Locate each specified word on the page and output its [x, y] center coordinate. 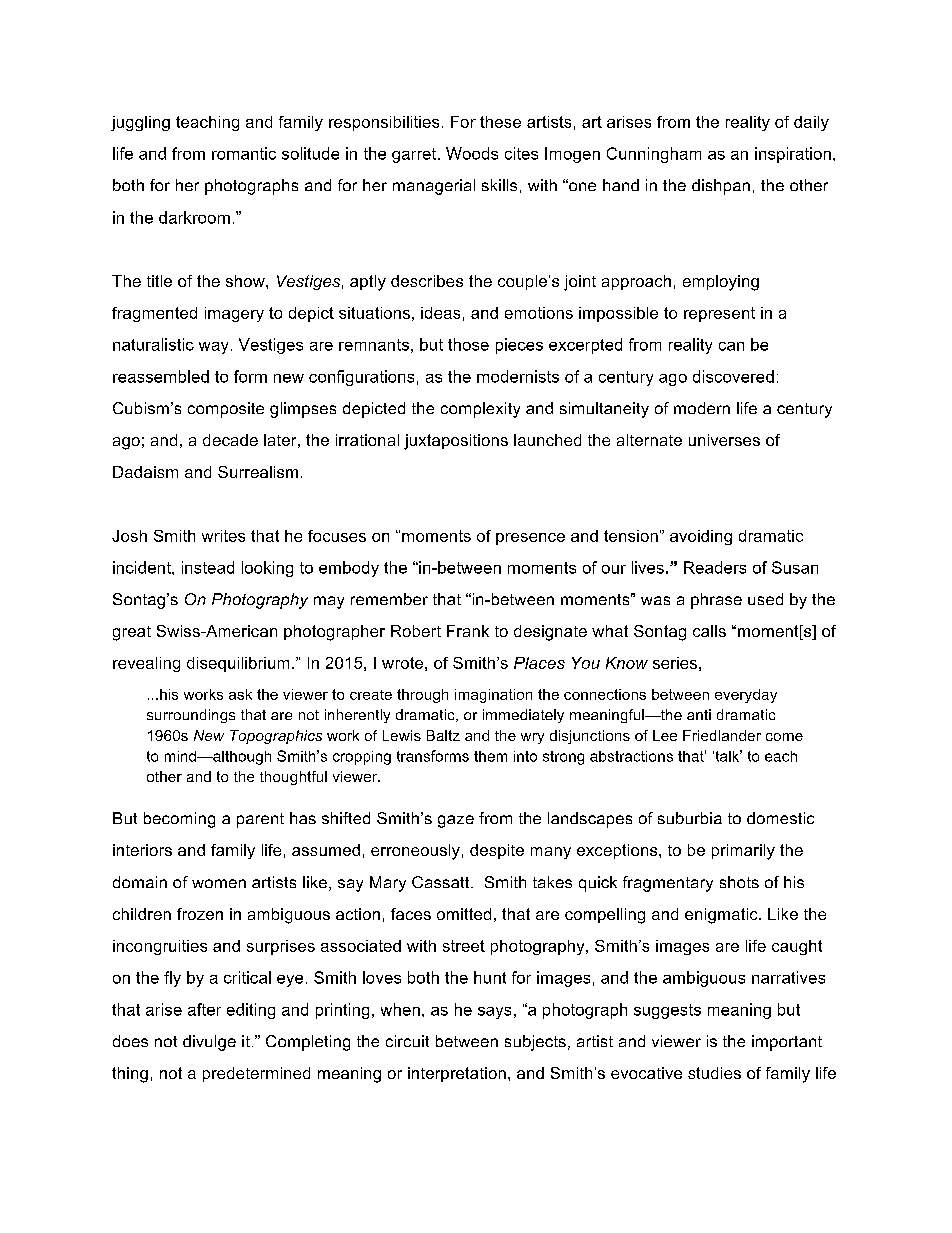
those [468, 344]
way [213, 348]
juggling [140, 123]
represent [719, 314]
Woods [472, 153]
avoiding [701, 537]
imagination [493, 696]
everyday [746, 696]
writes [223, 536]
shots [739, 882]
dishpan [721, 187]
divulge [209, 1043]
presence [530, 539]
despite [497, 851]
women [219, 883]
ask [240, 694]
